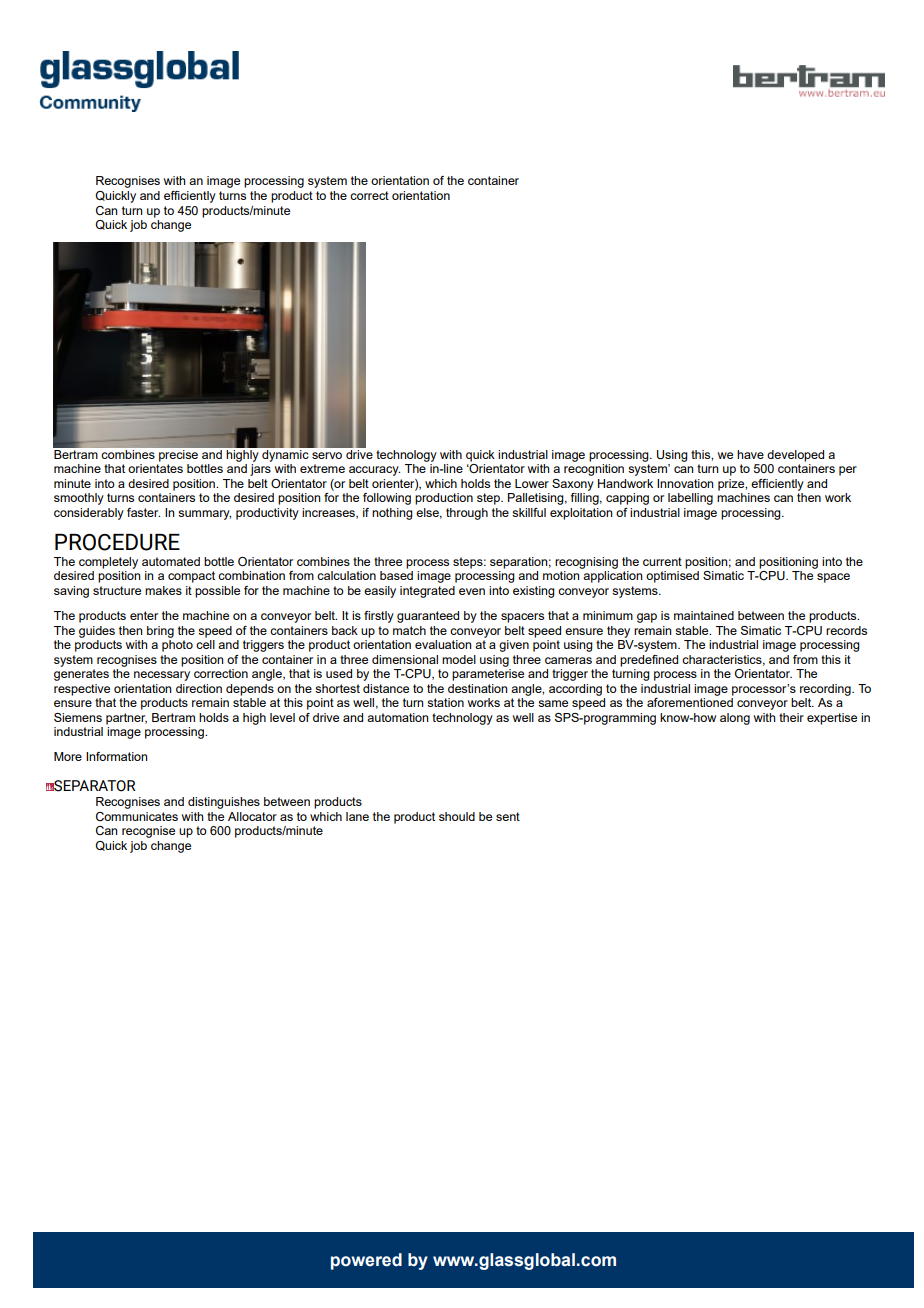  What do you see at coordinates (750, 454) in the page?
I see `have` at bounding box center [750, 454].
